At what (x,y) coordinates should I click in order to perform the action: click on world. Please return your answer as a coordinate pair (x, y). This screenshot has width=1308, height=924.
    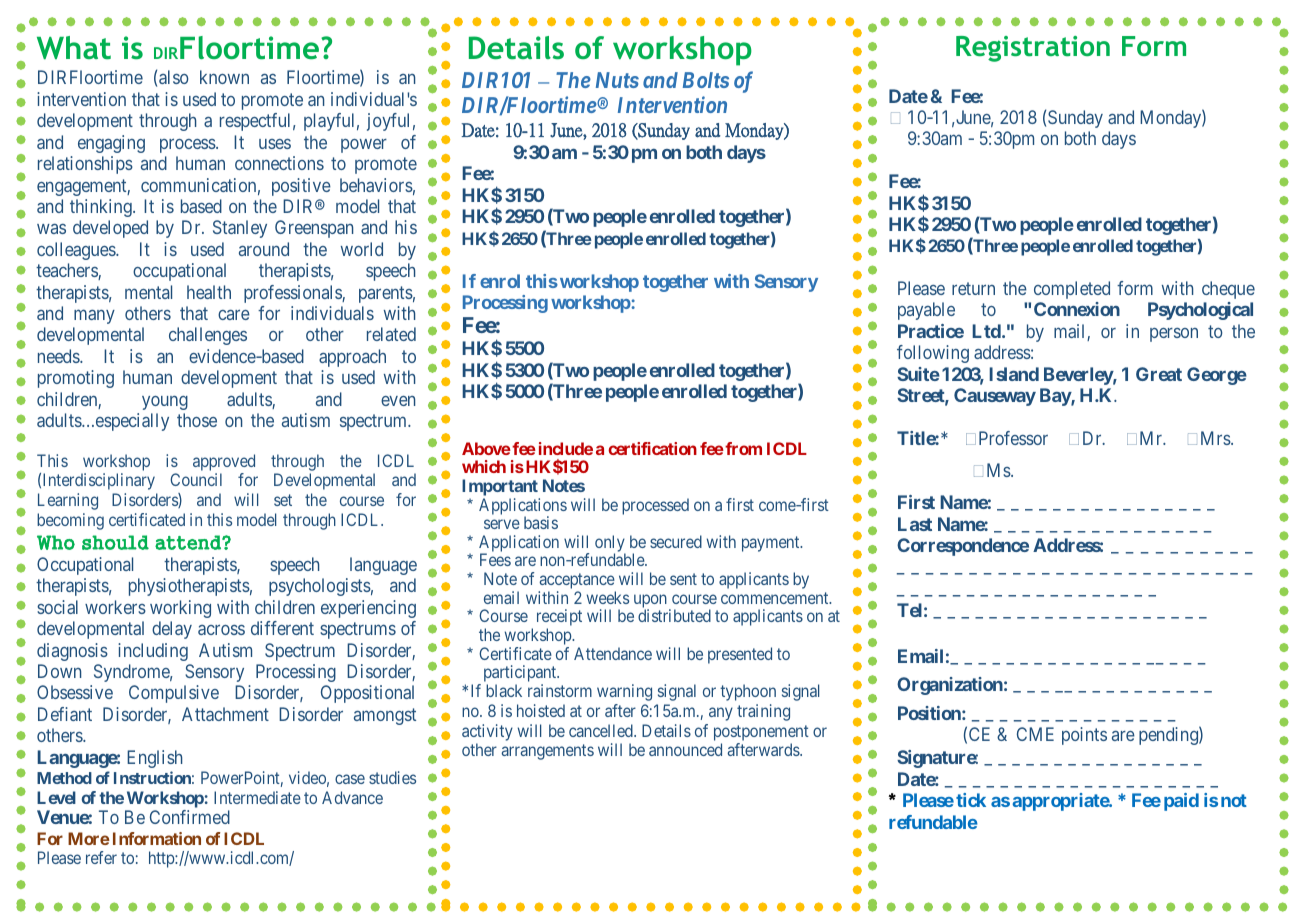
    Looking at the image, I should click on (362, 249).
